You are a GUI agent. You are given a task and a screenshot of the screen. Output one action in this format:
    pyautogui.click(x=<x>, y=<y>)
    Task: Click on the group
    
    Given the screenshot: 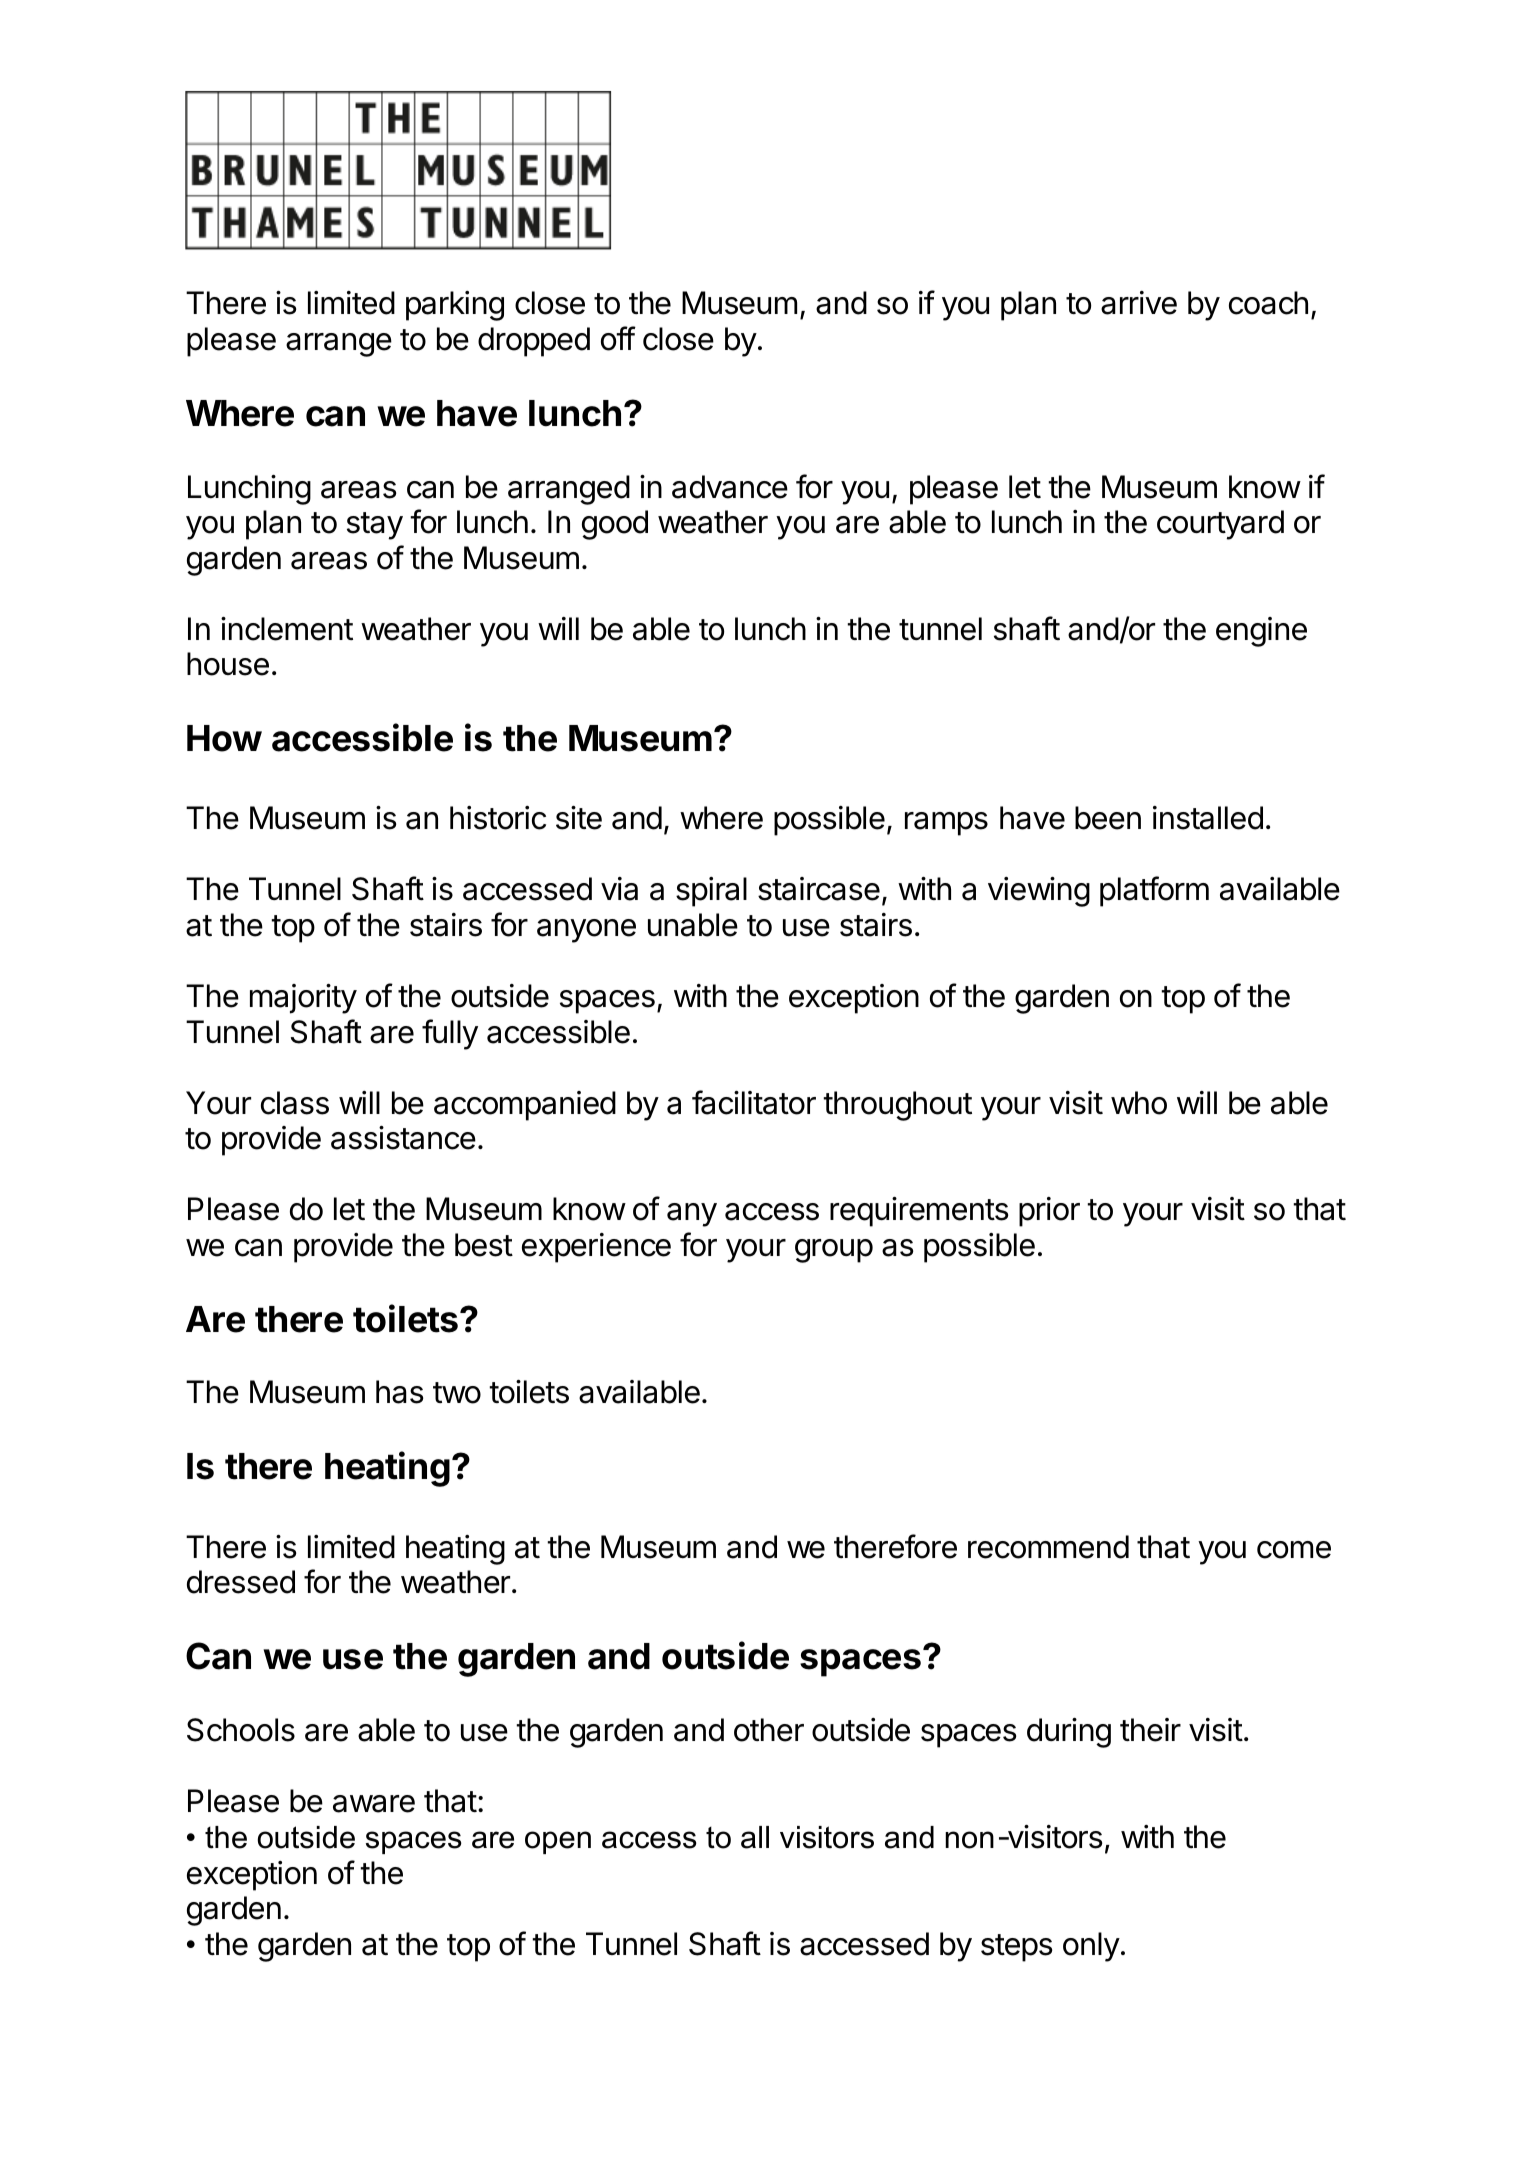 What is the action you would take?
    pyautogui.click(x=834, y=1251)
